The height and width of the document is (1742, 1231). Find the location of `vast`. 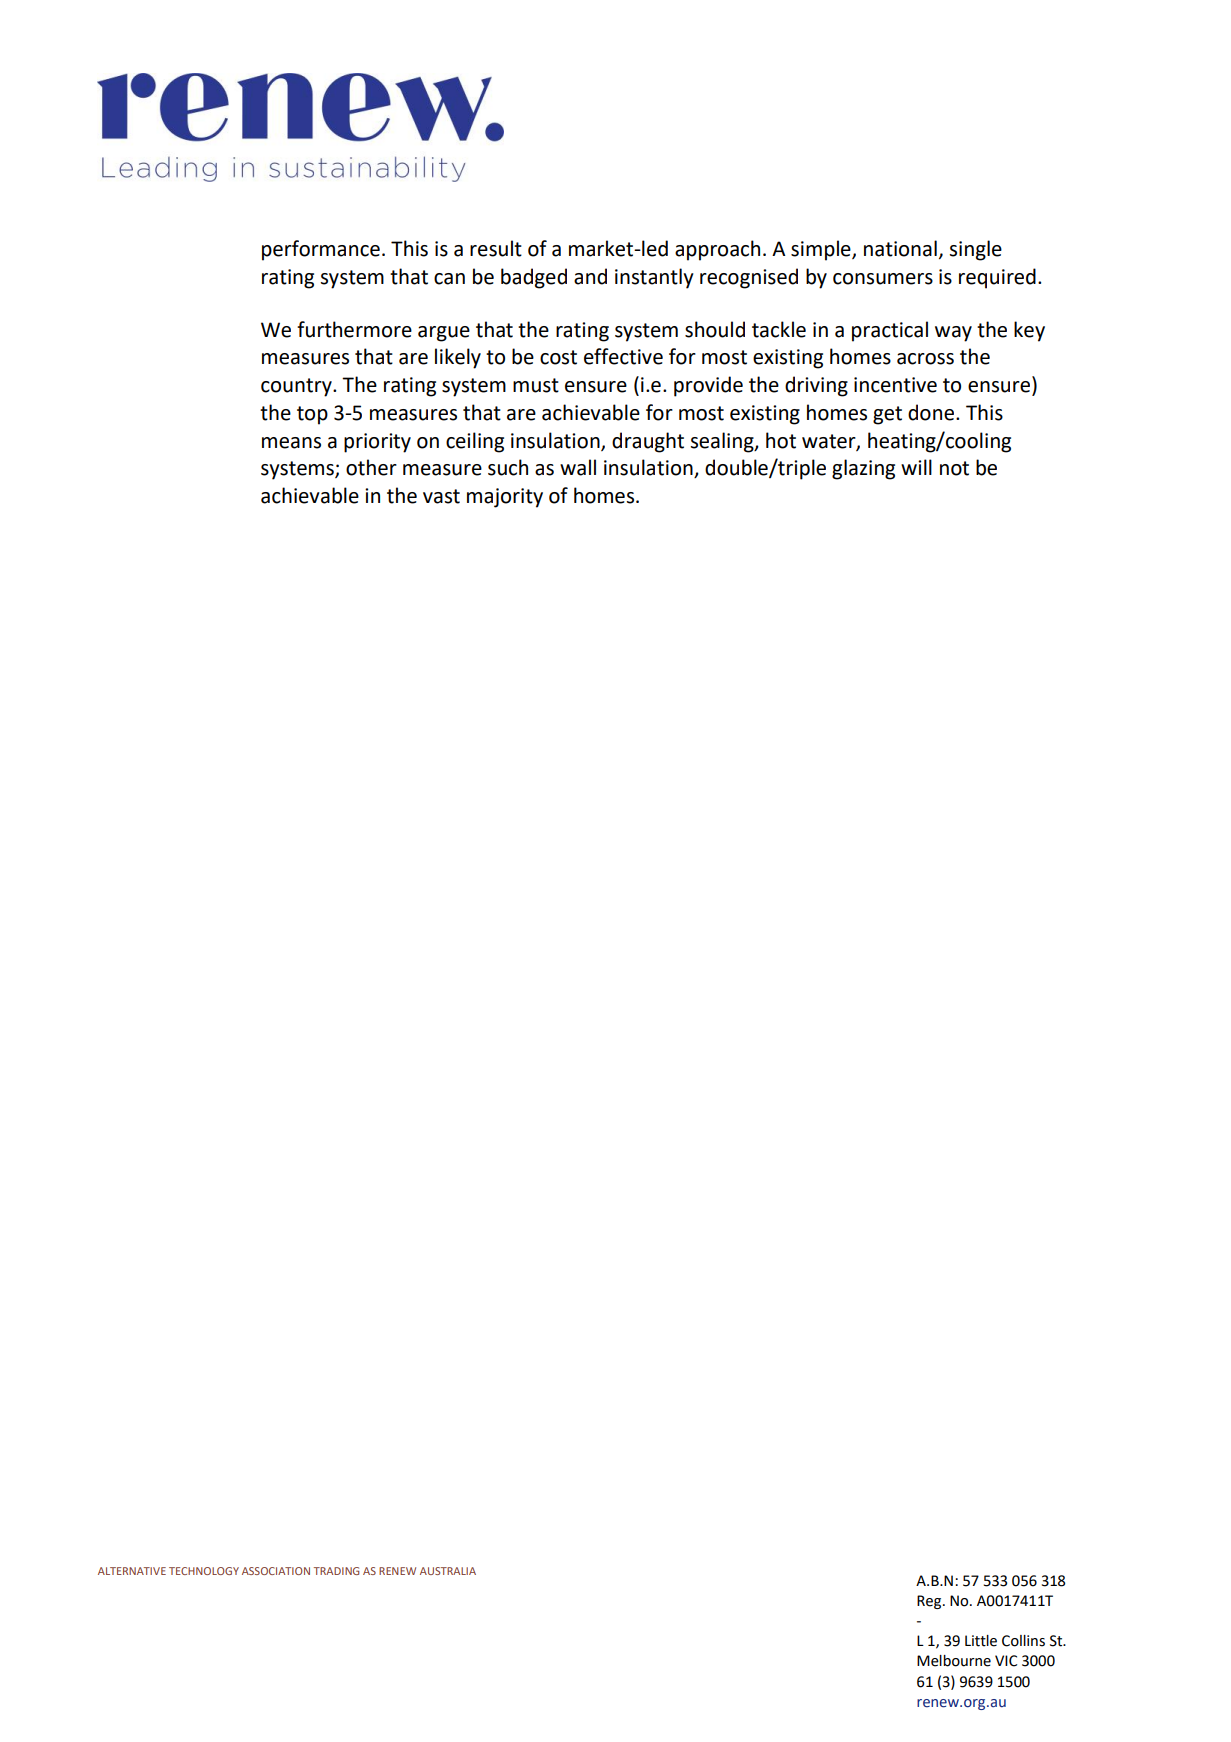

vast is located at coordinates (441, 496).
